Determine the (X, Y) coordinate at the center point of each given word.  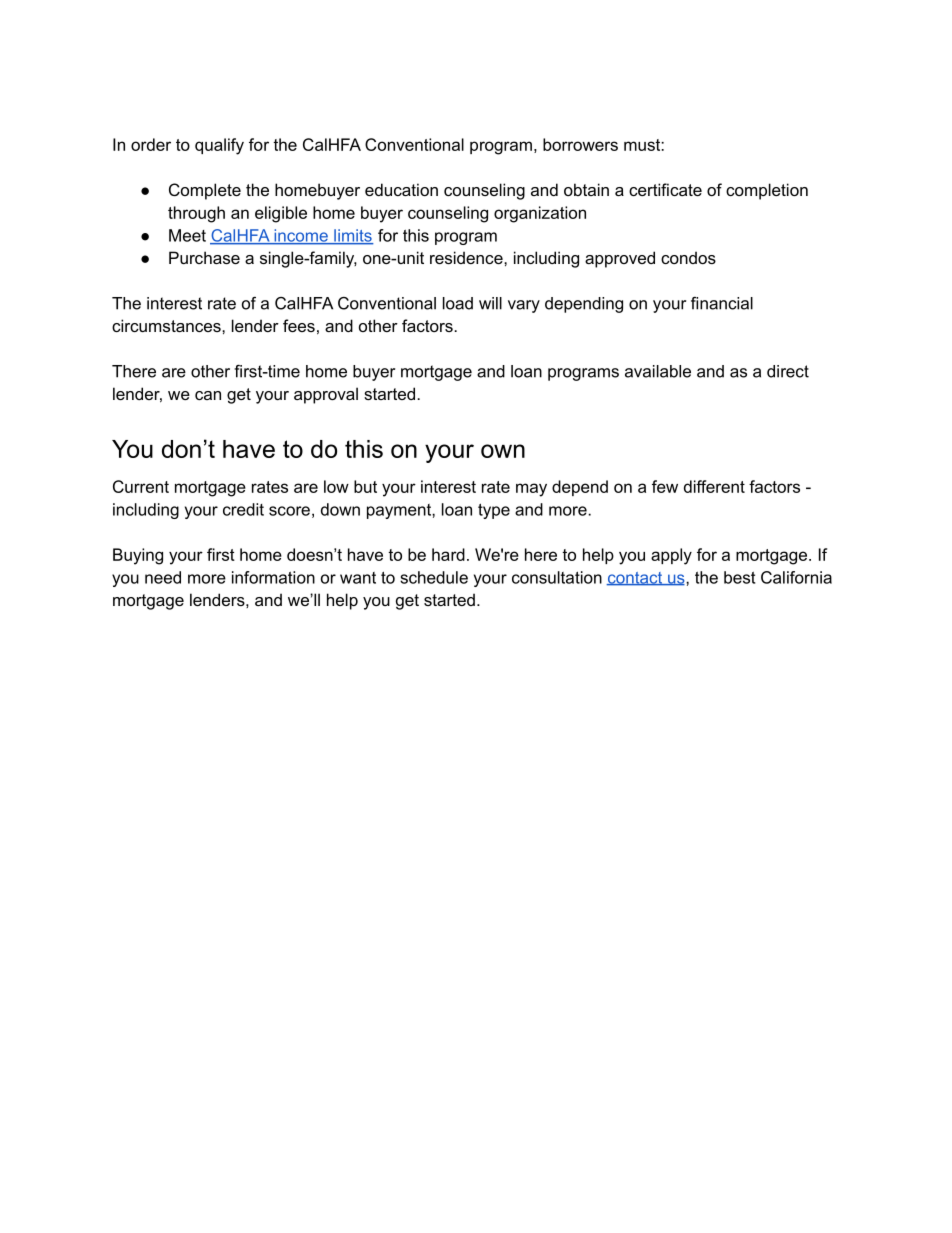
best (739, 577)
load (458, 303)
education (401, 189)
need (163, 577)
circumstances (167, 325)
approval (326, 395)
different (714, 486)
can (208, 395)
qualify (219, 146)
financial (722, 303)
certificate (665, 189)
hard (448, 554)
